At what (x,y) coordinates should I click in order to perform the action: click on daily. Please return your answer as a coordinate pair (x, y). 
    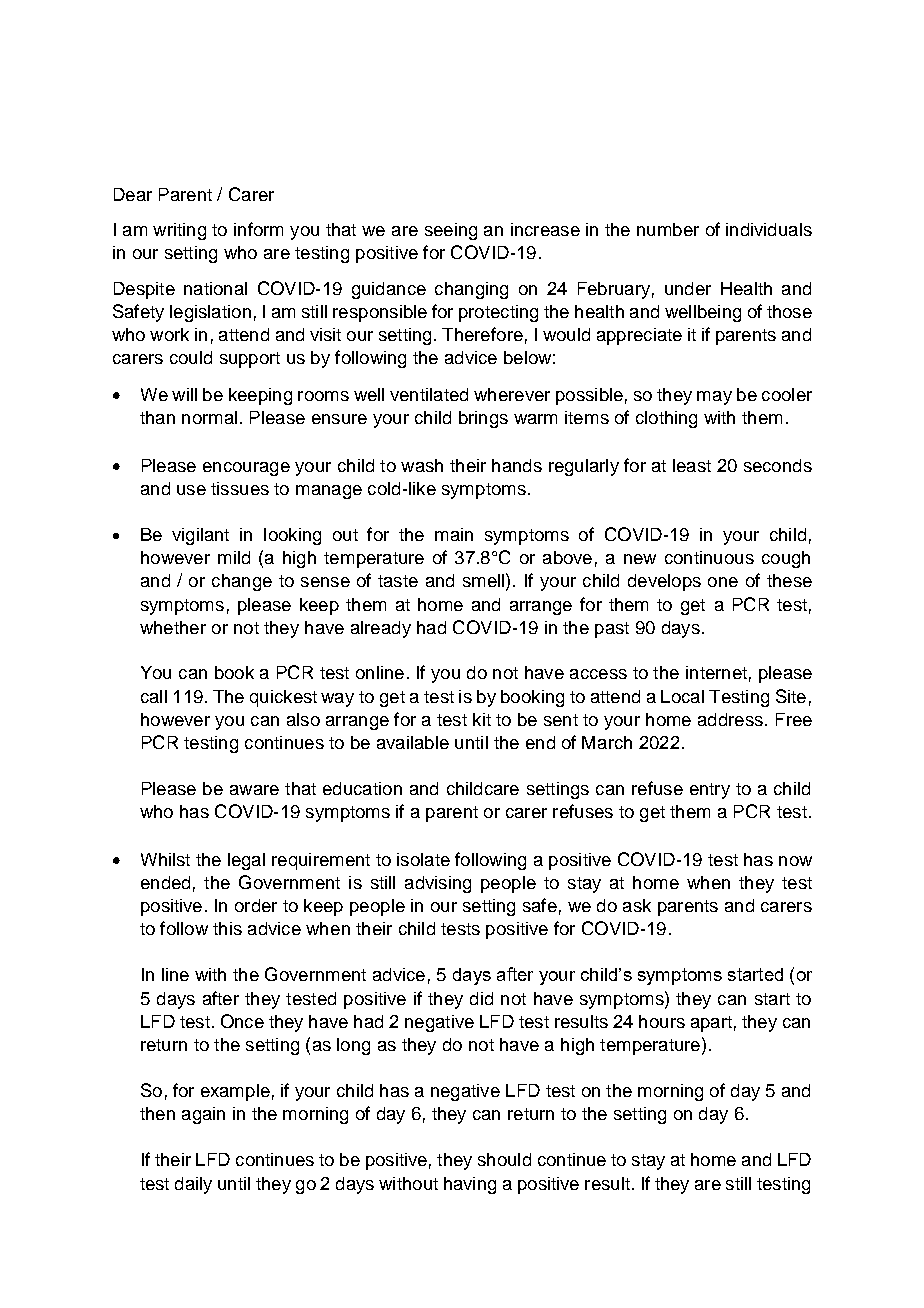
    Looking at the image, I should click on (193, 1185).
